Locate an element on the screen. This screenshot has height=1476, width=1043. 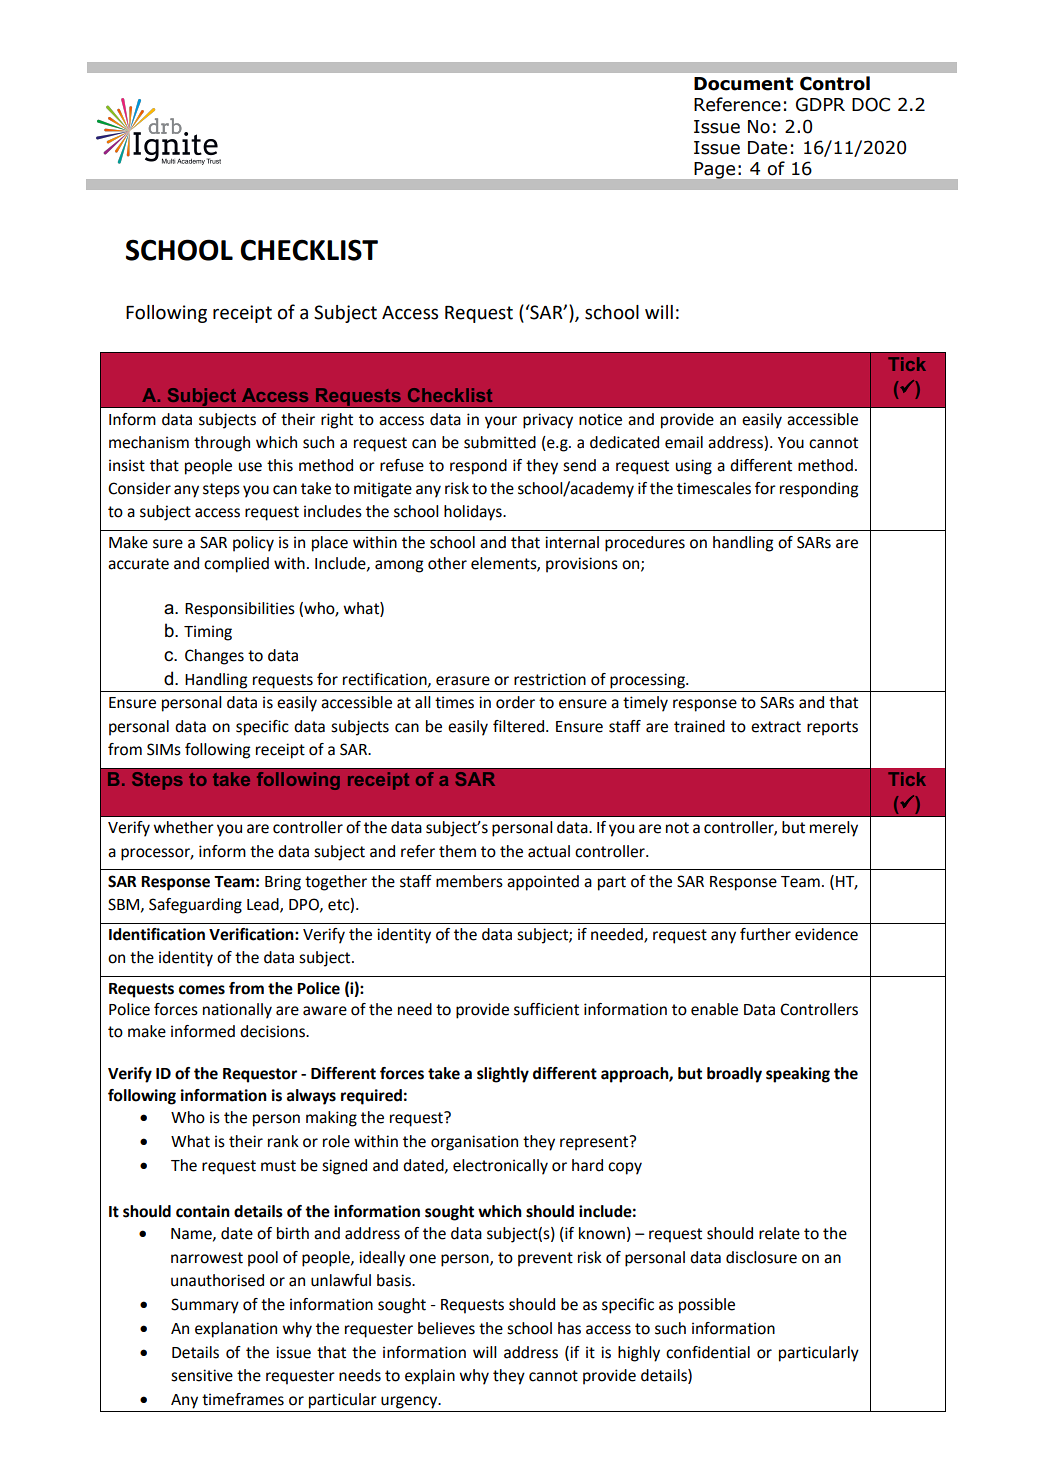
filtered is located at coordinates (520, 726).
